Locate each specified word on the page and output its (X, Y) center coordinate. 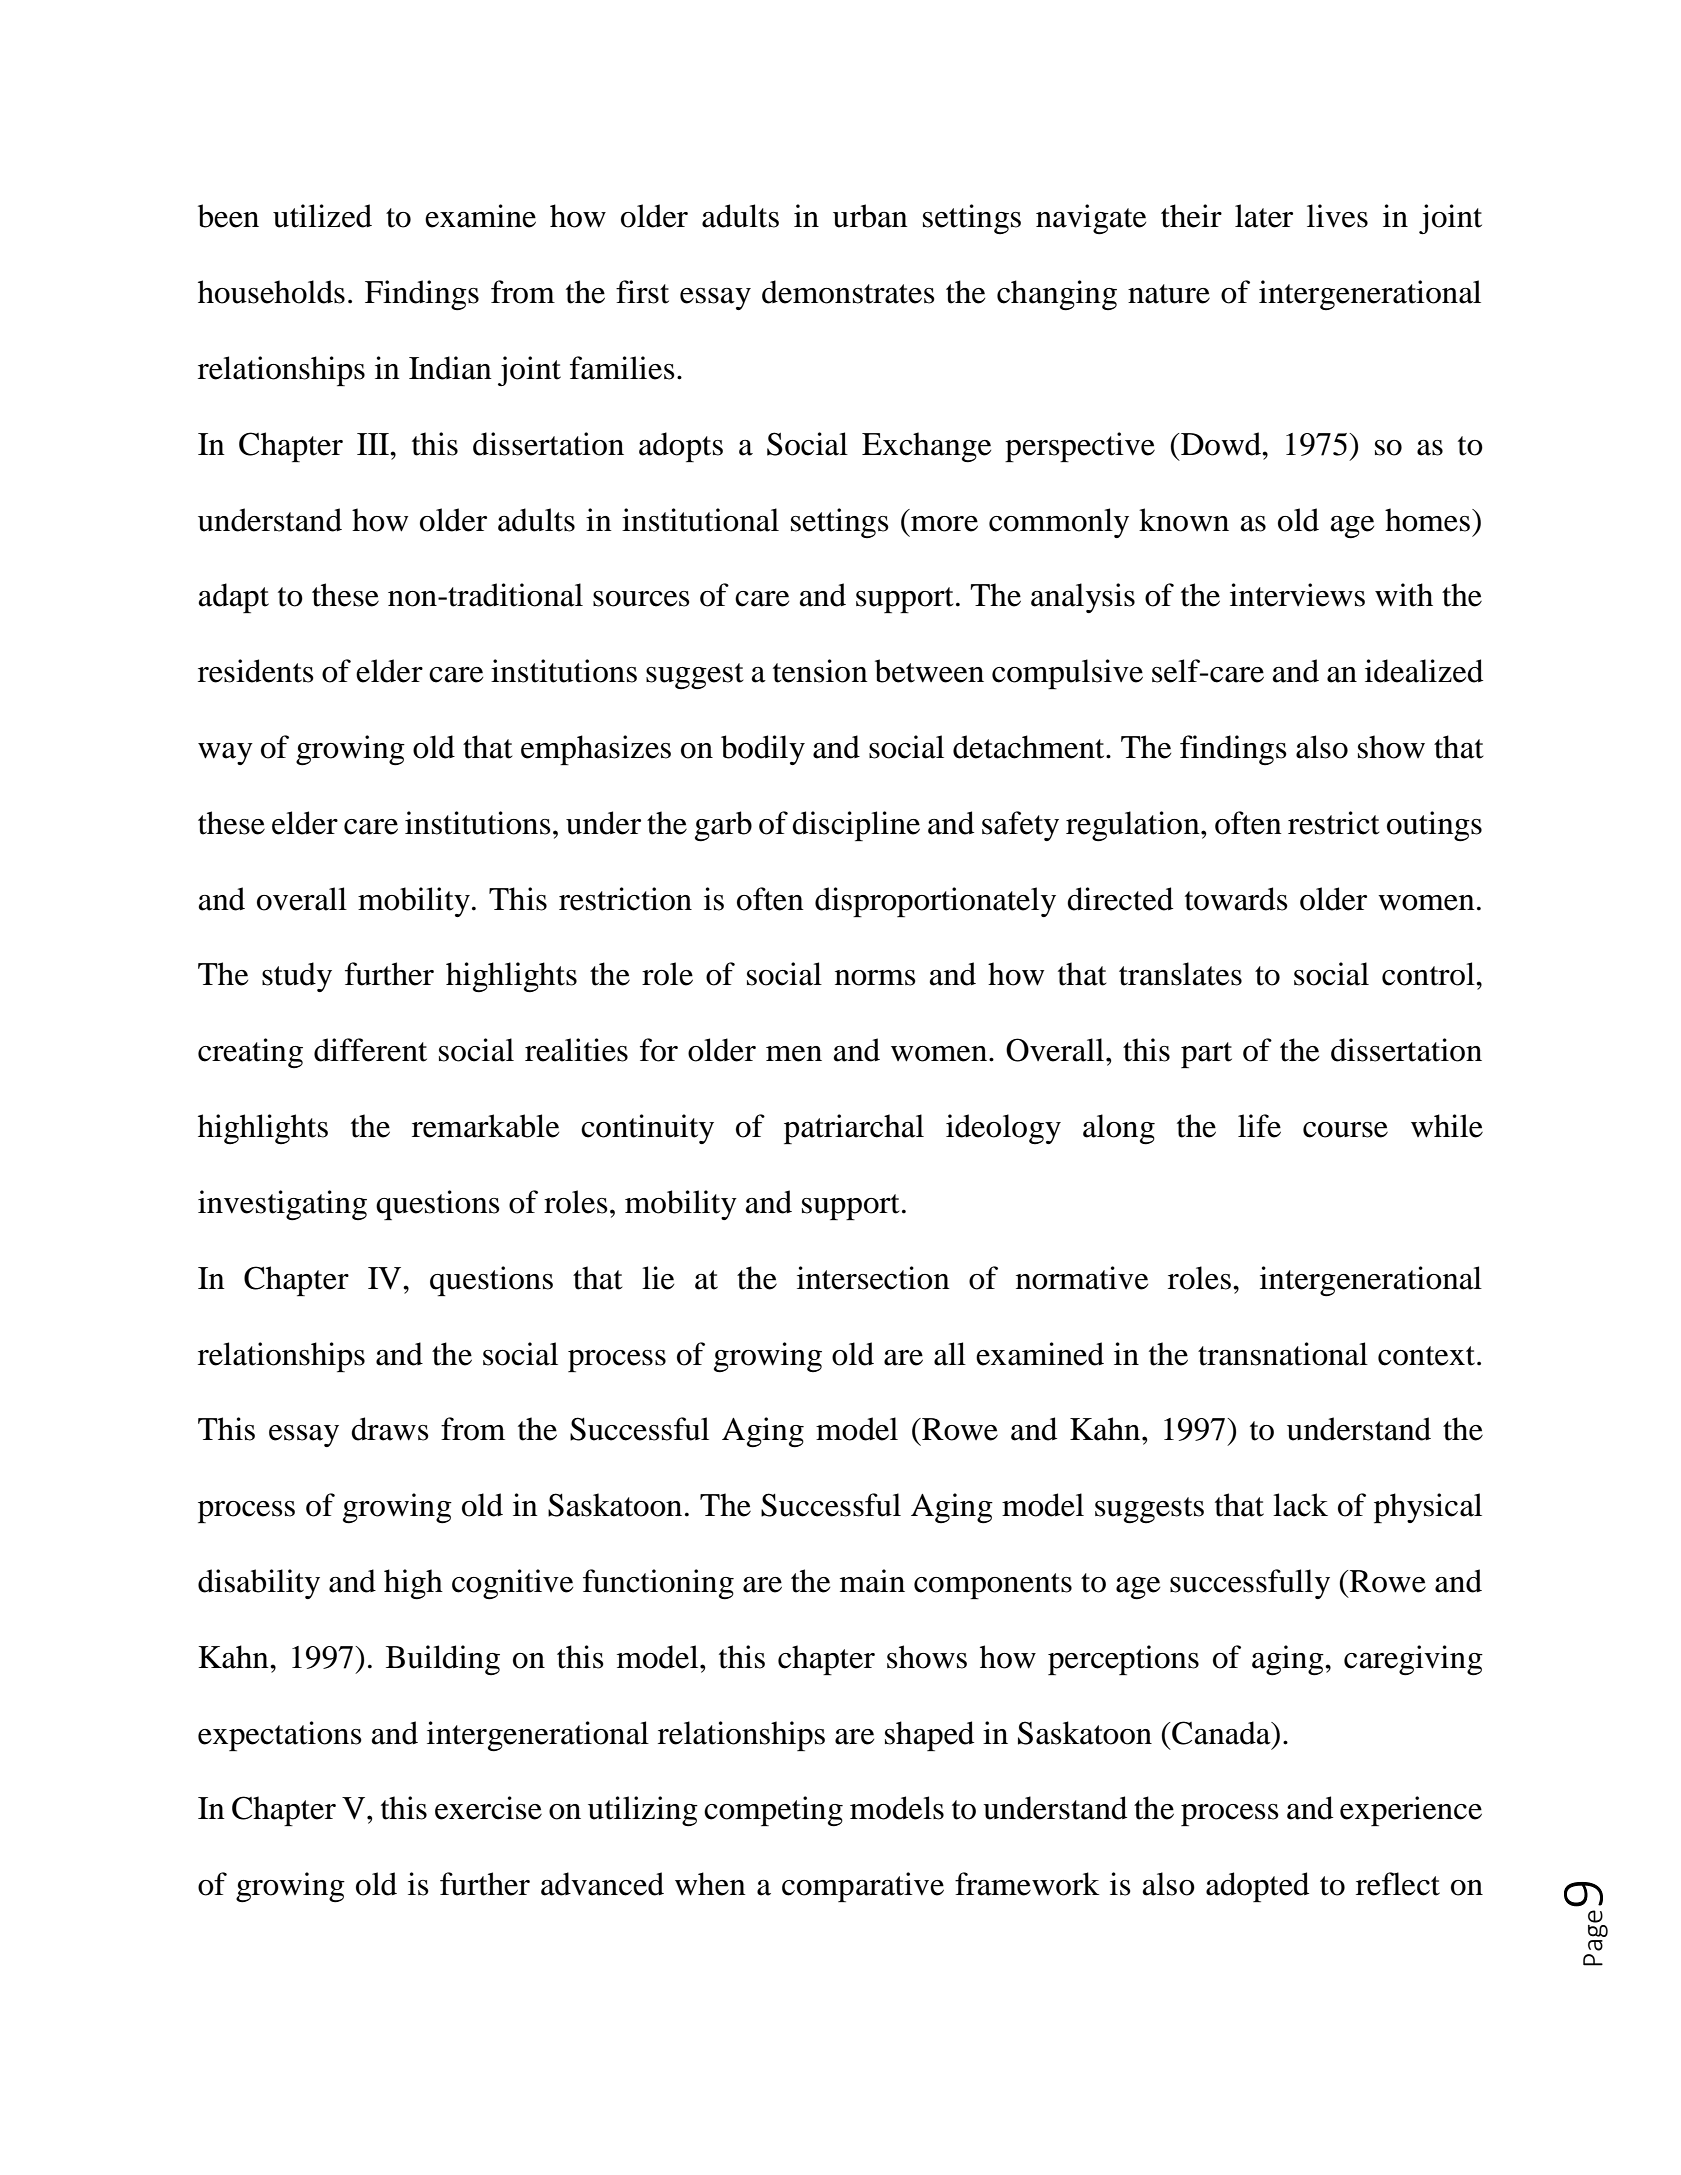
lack (1300, 1505)
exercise (488, 1808)
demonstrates (848, 292)
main (872, 1581)
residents (256, 671)
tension (820, 671)
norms (875, 978)
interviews (1297, 595)
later (1264, 216)
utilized (322, 216)
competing (773, 1811)
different (370, 1050)
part (1206, 1055)
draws (390, 1429)
